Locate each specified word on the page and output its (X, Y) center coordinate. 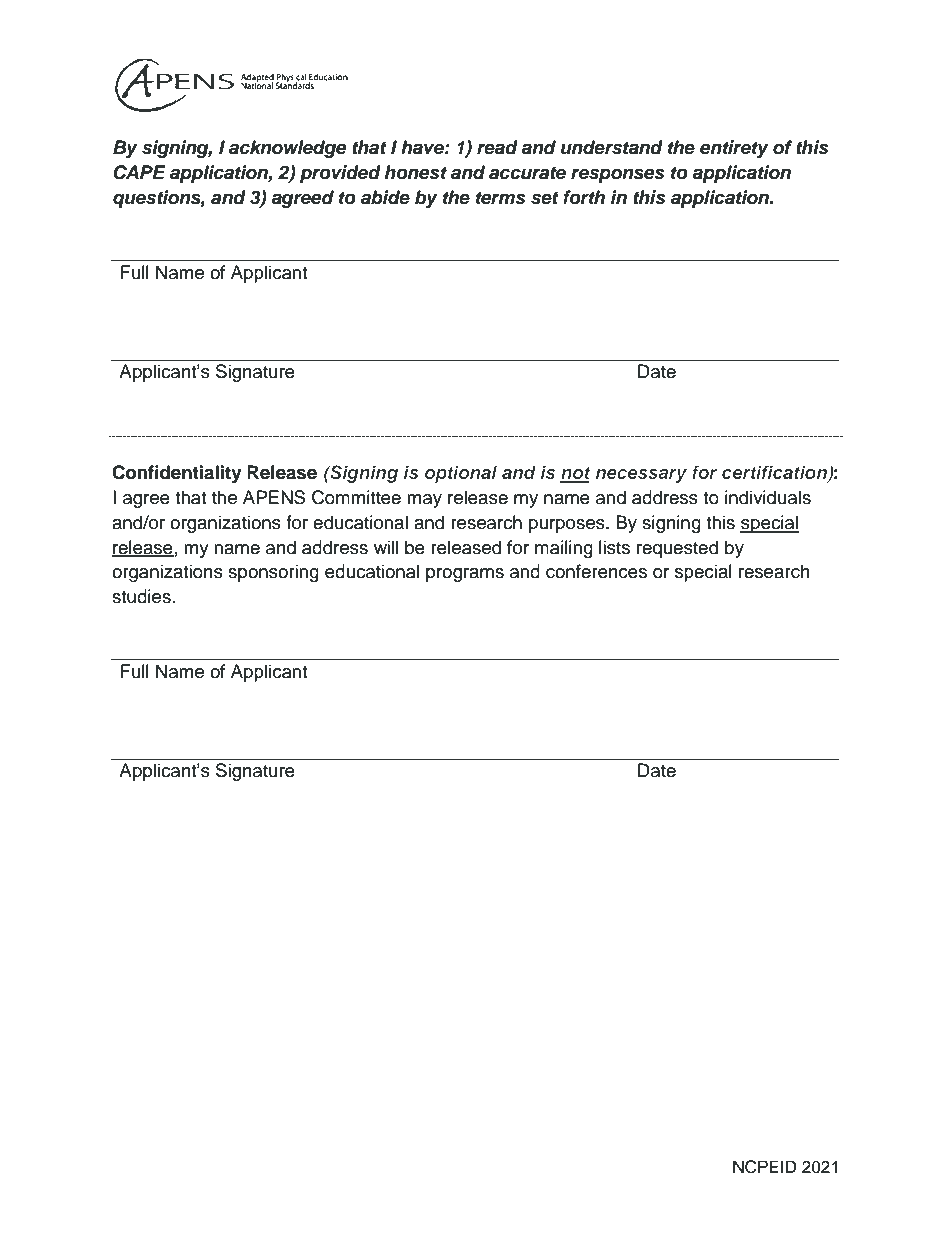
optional (461, 474)
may (424, 501)
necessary (641, 476)
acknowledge (287, 149)
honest (416, 172)
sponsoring (273, 573)
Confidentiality (177, 474)
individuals (768, 497)
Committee (356, 497)
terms (500, 198)
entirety (734, 149)
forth (584, 197)
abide (385, 197)
